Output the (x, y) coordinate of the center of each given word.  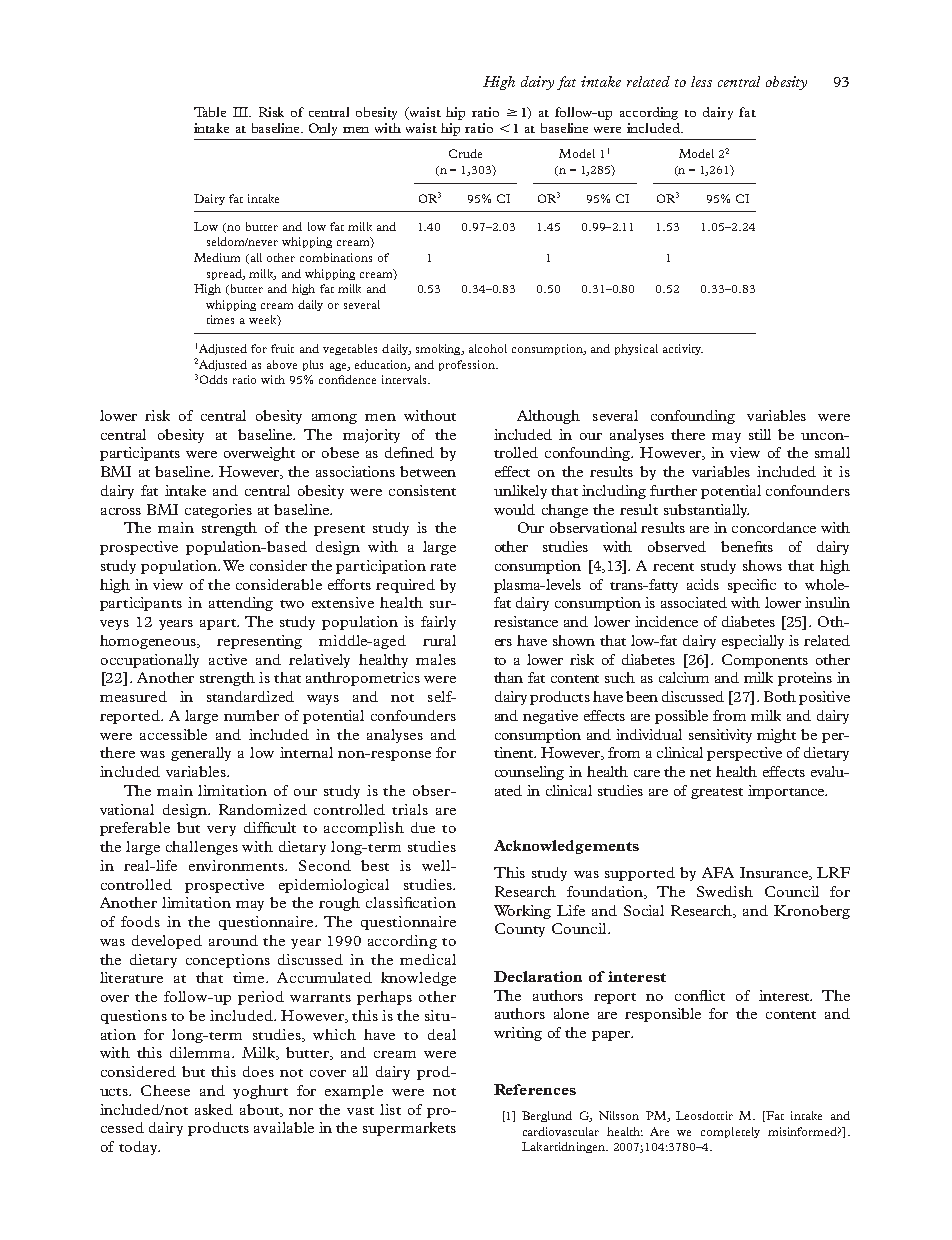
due (423, 827)
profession (468, 365)
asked (214, 1109)
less (701, 81)
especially (753, 642)
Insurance (775, 873)
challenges (202, 848)
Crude (465, 153)
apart (219, 624)
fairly (438, 623)
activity (683, 349)
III (242, 112)
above (282, 364)
